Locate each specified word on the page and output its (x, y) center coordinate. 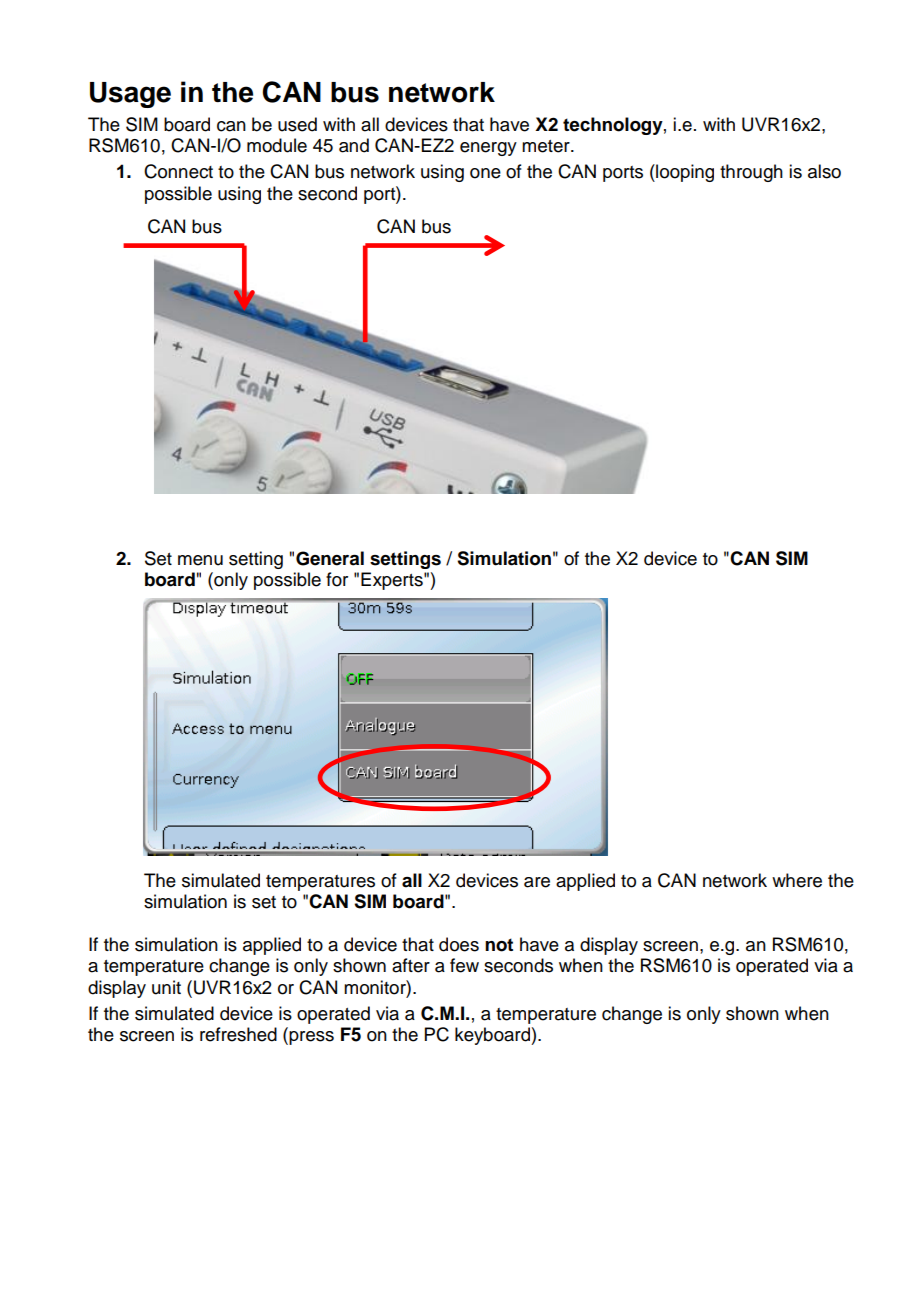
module (277, 145)
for (337, 579)
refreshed (238, 1034)
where (797, 880)
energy (488, 149)
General (330, 558)
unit (166, 987)
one (485, 173)
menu (200, 560)
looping (684, 173)
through (751, 173)
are (537, 882)
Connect (178, 171)
